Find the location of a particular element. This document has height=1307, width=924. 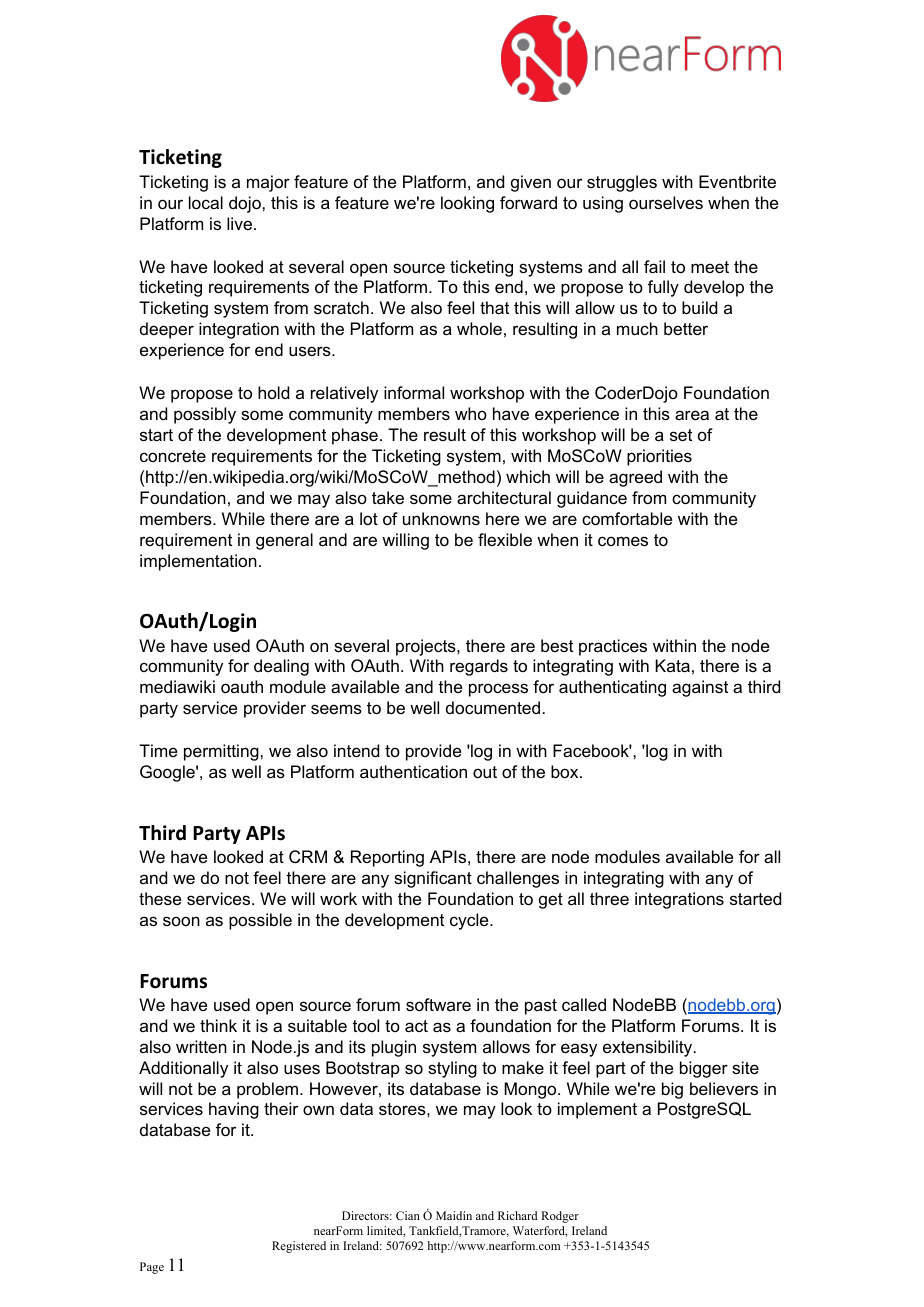

documented is located at coordinates (493, 707).
